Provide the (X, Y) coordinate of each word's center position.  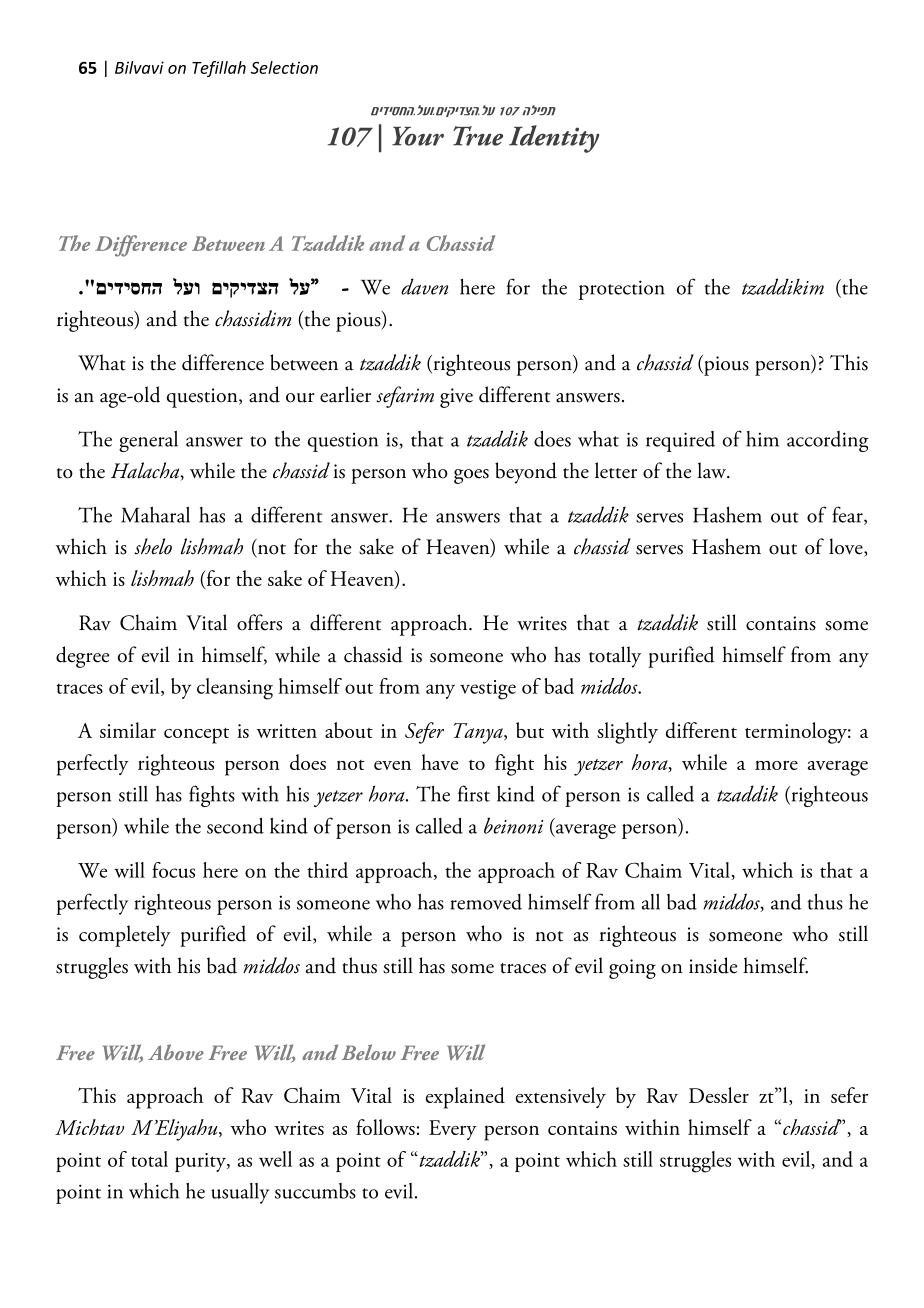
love (847, 547)
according (828, 441)
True (478, 136)
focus (173, 870)
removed (486, 902)
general (148, 441)
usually (240, 1193)
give (456, 398)
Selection (284, 67)
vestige (488, 690)
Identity (554, 139)
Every (453, 1130)
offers (259, 622)
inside (713, 965)
